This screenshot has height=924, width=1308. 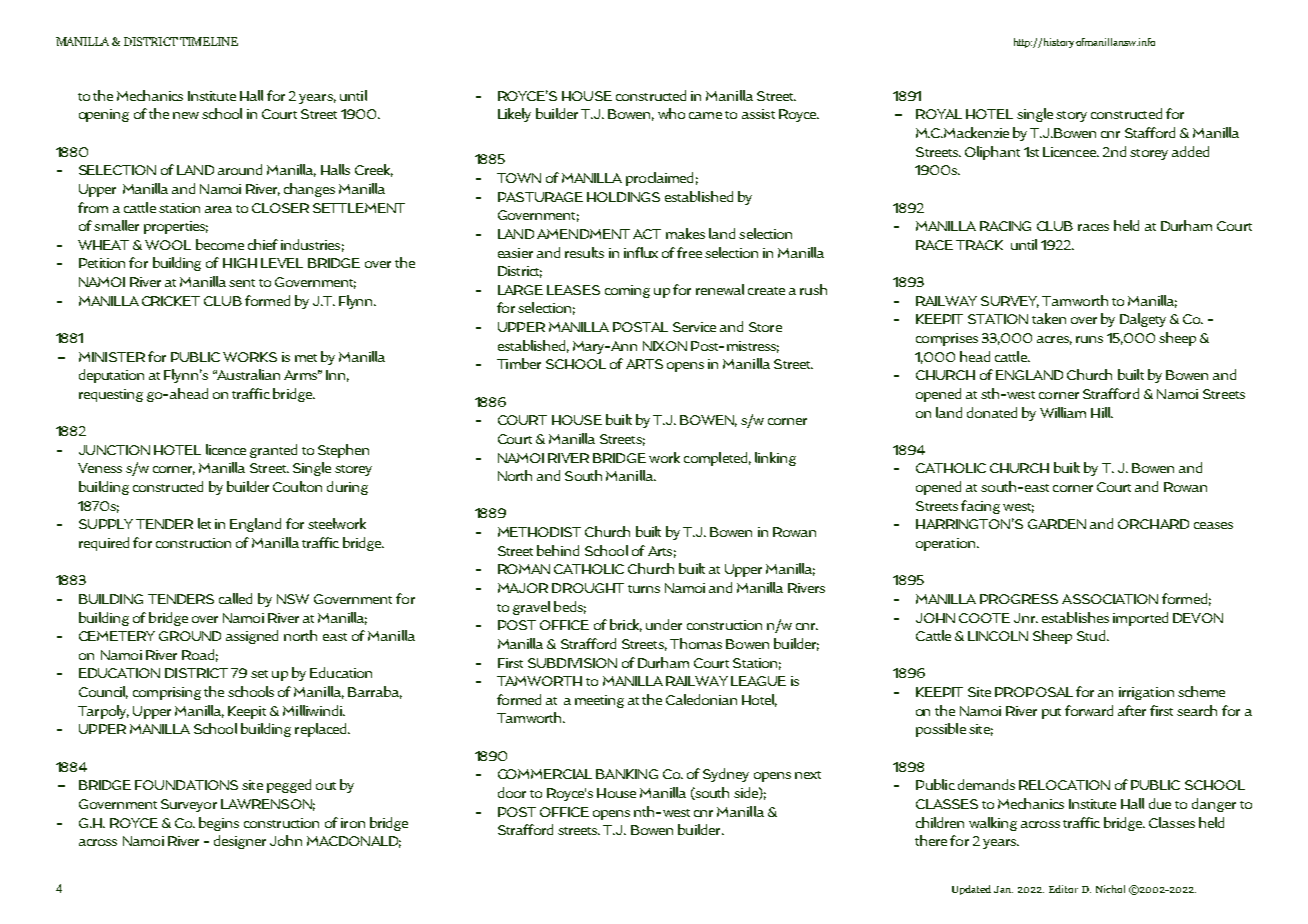 What do you see at coordinates (247, 374) in the screenshot?
I see `Australian` at bounding box center [247, 374].
